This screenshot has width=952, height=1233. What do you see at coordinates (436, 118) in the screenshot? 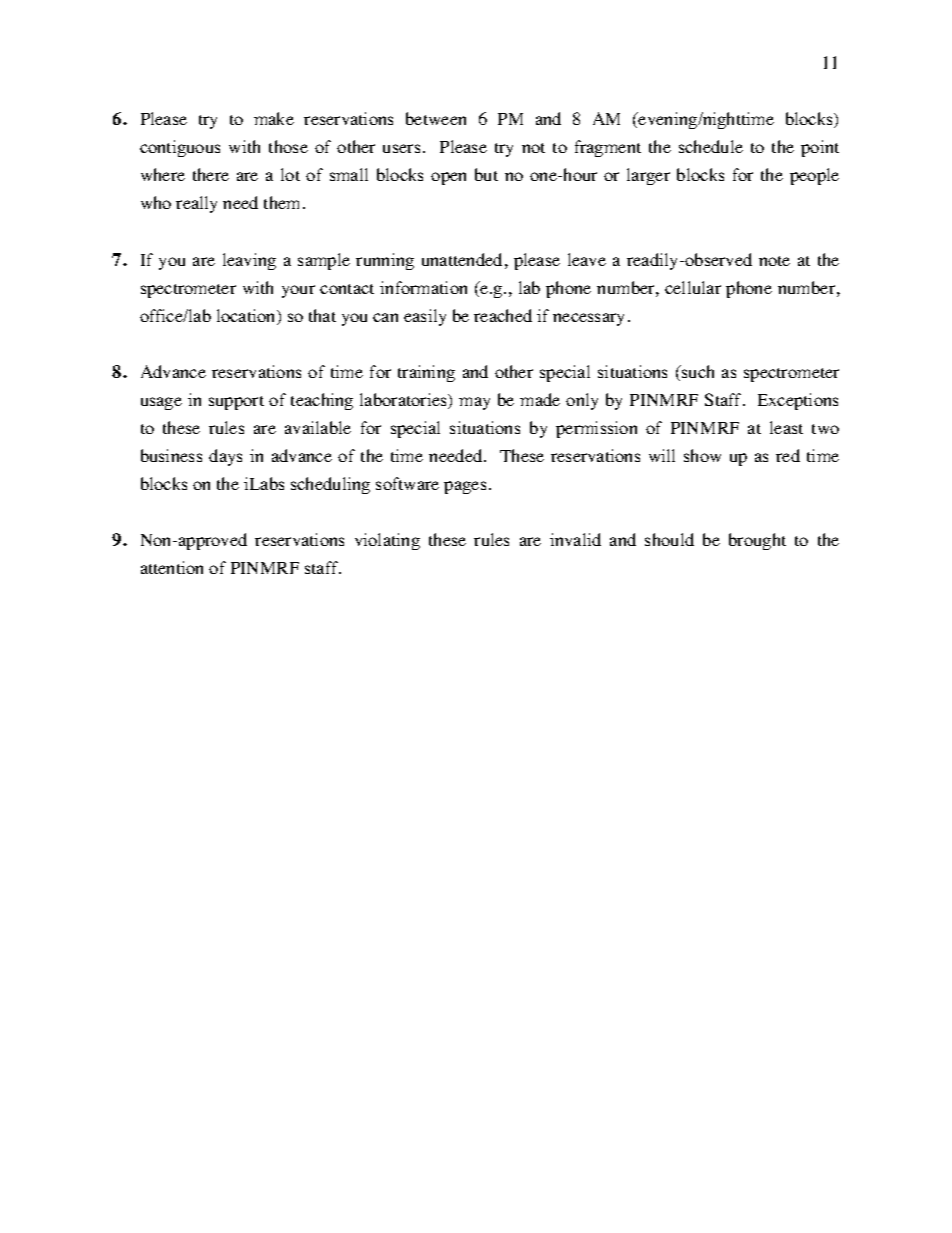
I see `between` at bounding box center [436, 118].
